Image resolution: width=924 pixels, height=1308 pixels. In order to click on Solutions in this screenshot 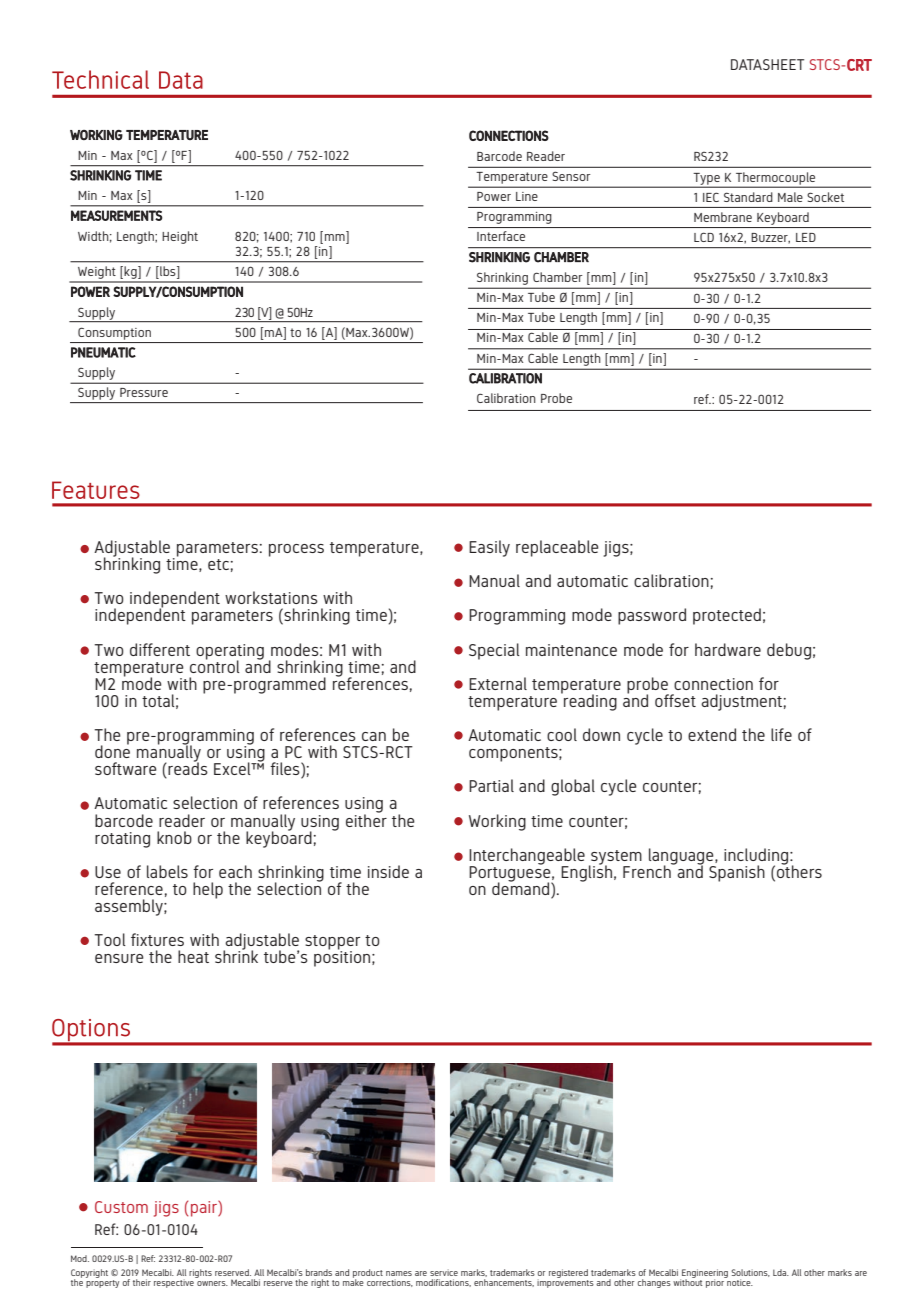, I will do `click(751, 1273)`.
